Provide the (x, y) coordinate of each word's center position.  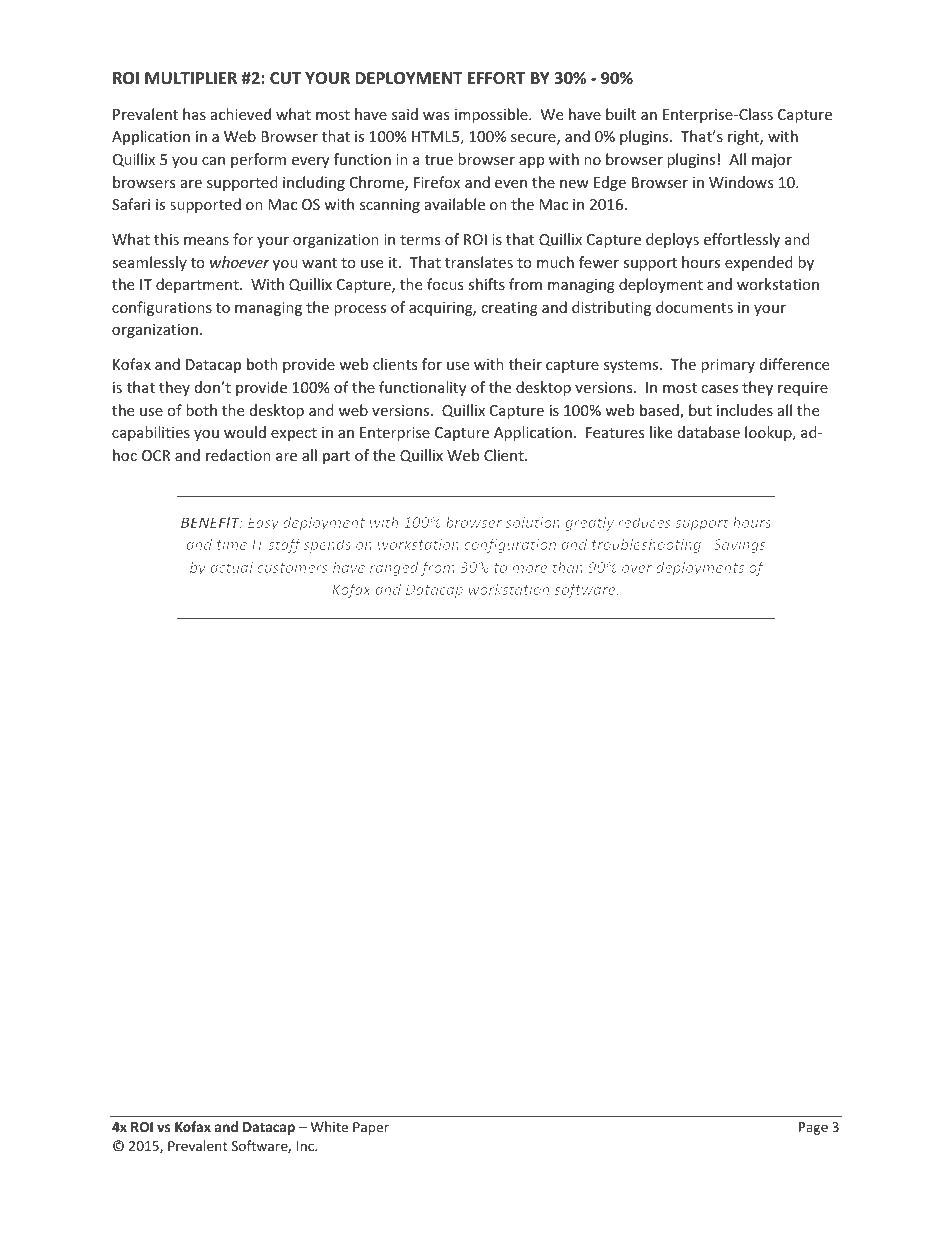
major (772, 161)
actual (231, 567)
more (529, 569)
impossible (492, 115)
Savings (739, 546)
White (329, 1126)
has (194, 114)
